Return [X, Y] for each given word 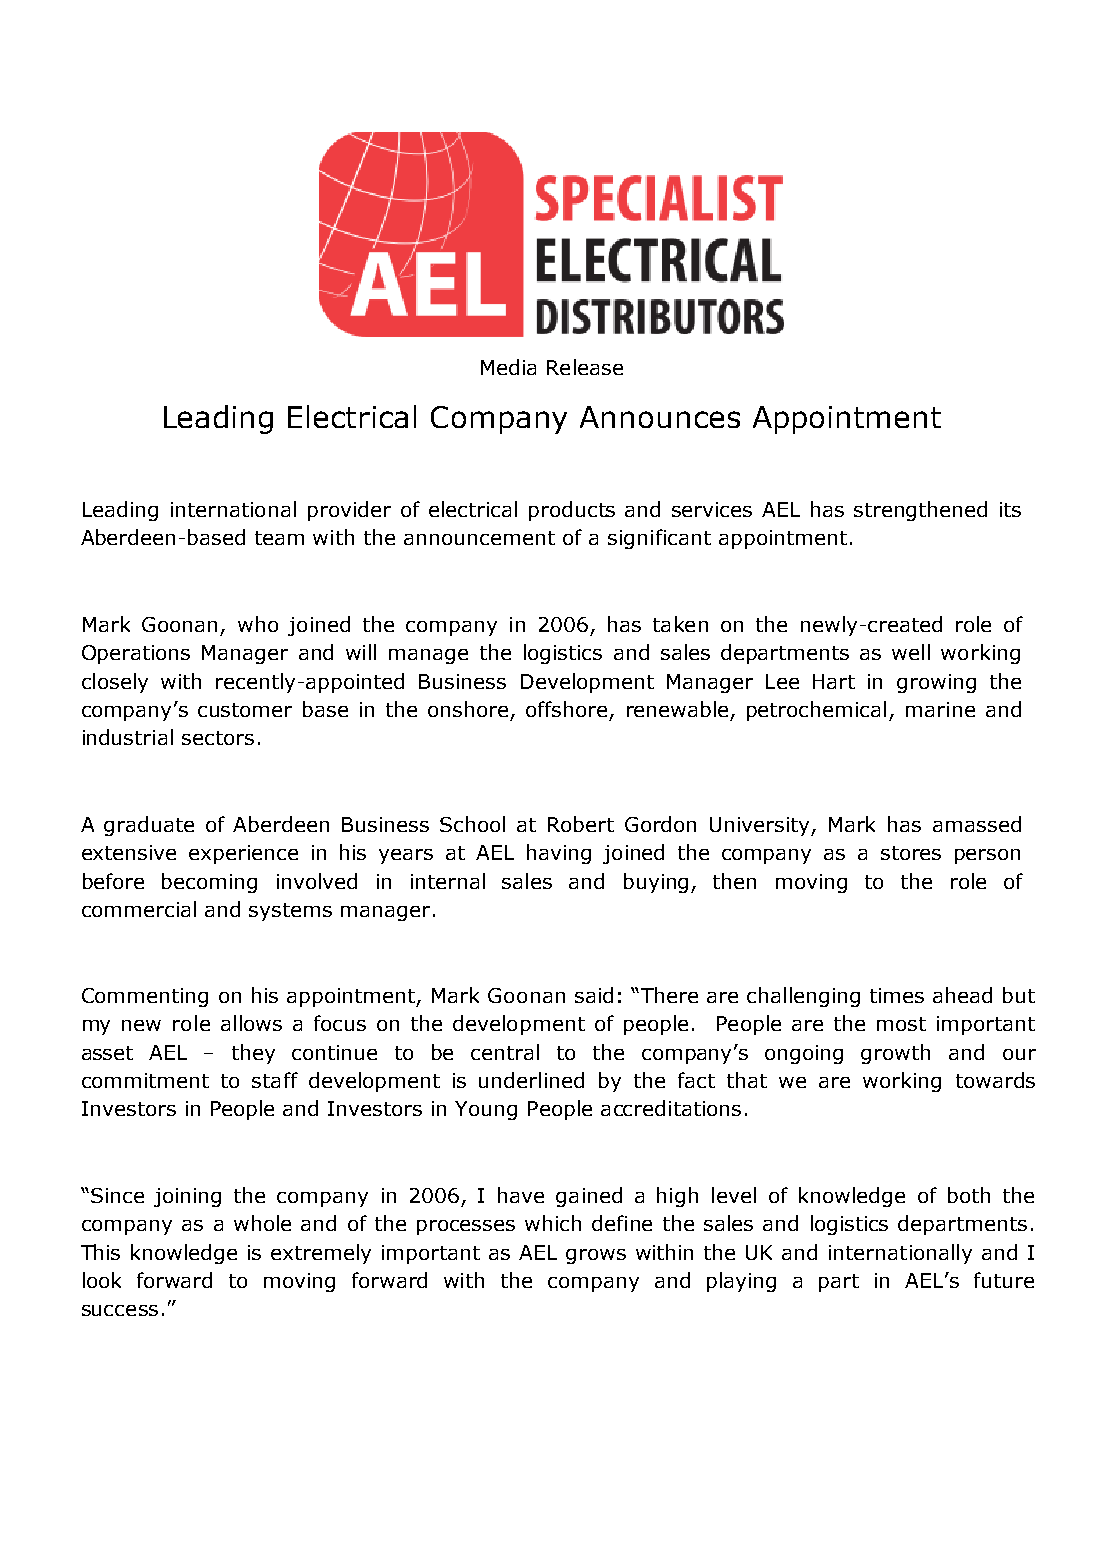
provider [349, 511]
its [1010, 509]
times [897, 995]
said [594, 995]
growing [936, 683]
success [120, 1310]
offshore [566, 709]
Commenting [145, 997]
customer [245, 710]
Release [585, 367]
